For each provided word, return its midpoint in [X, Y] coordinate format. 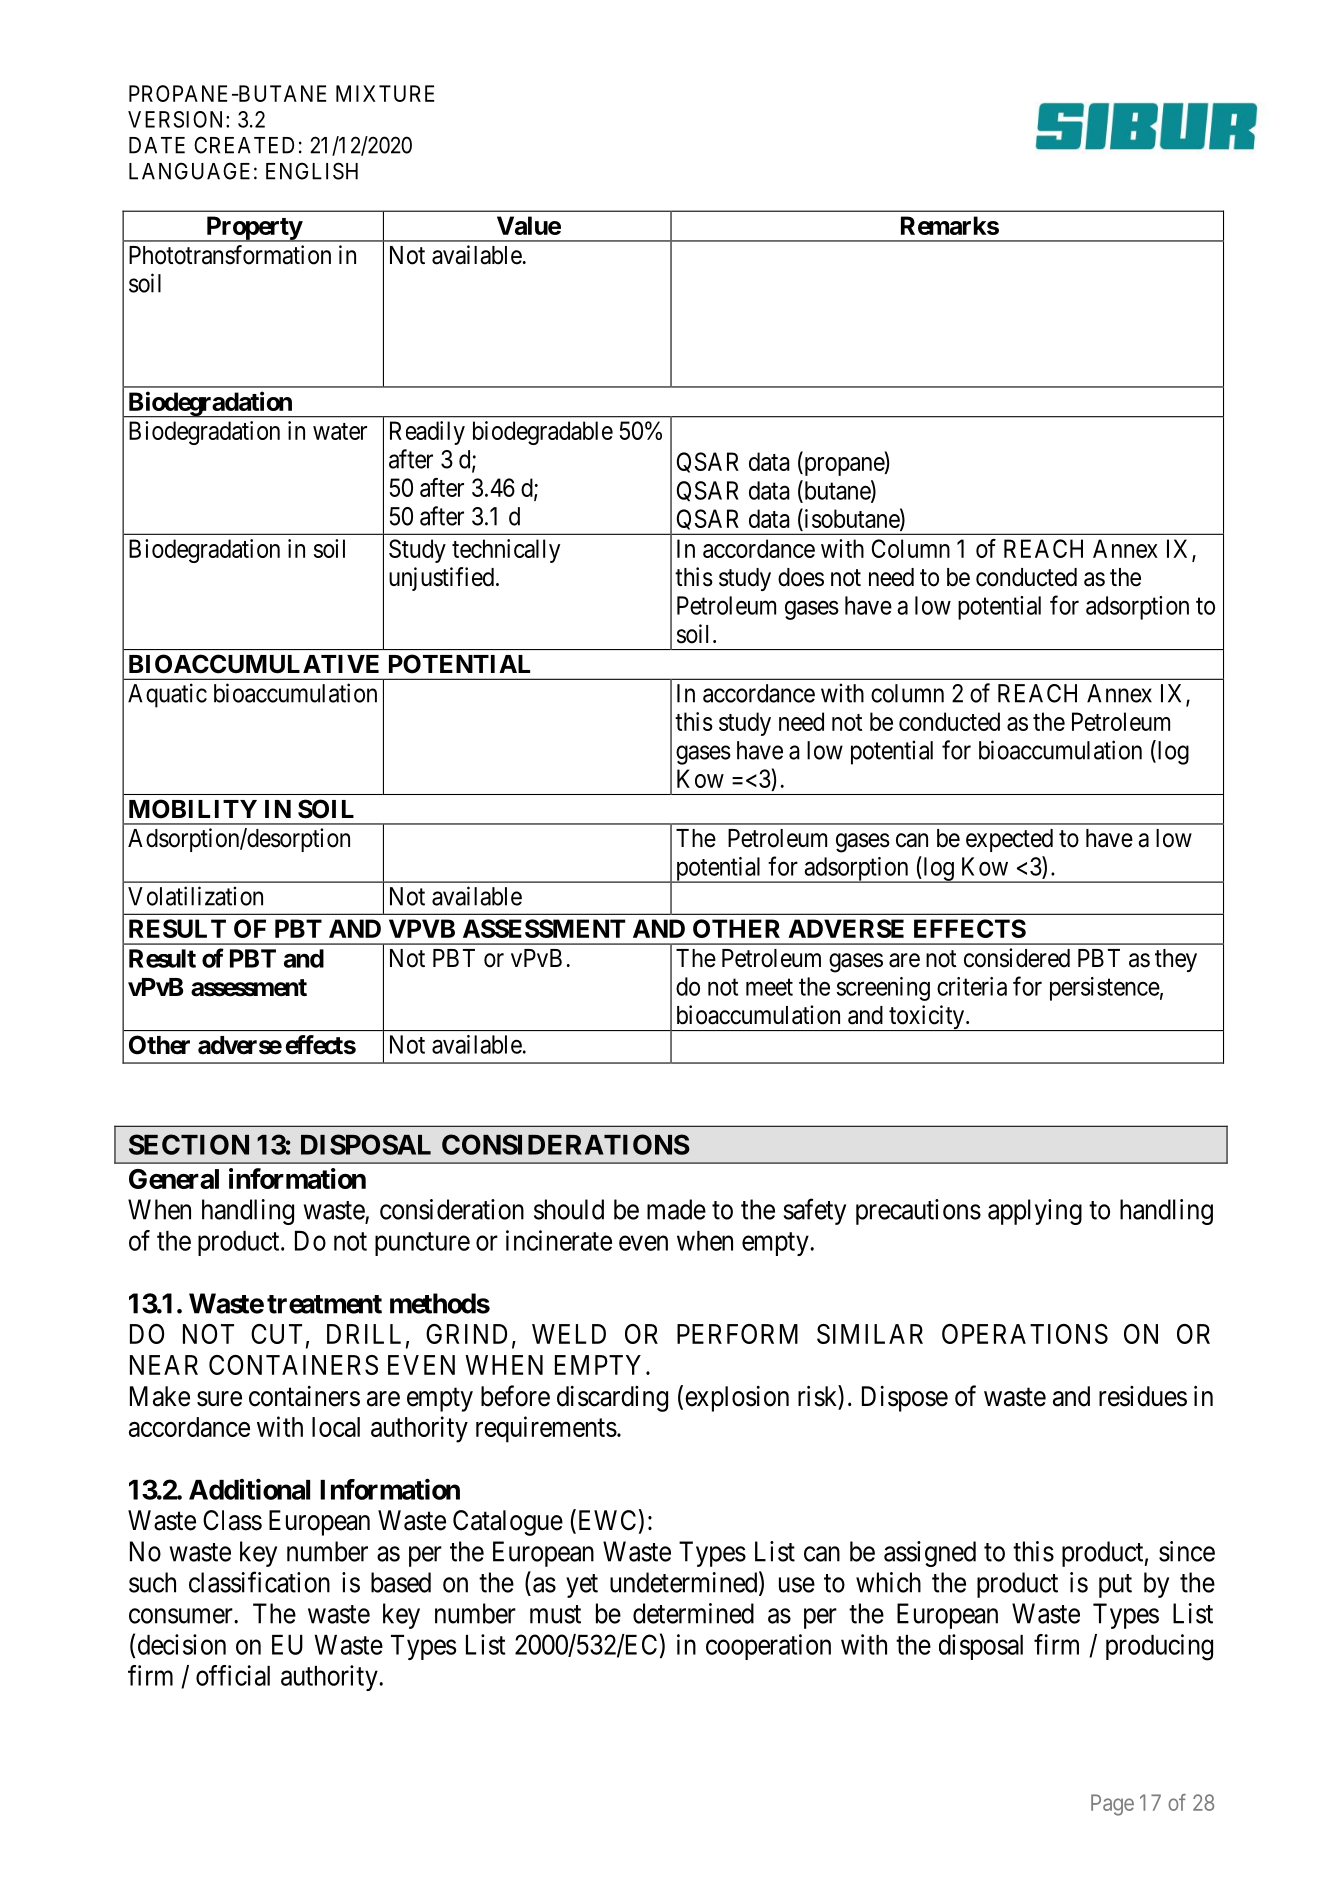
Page [1112, 1805]
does [801, 577]
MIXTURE [385, 93]
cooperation [768, 1647]
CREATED [244, 145]
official [233, 1675]
